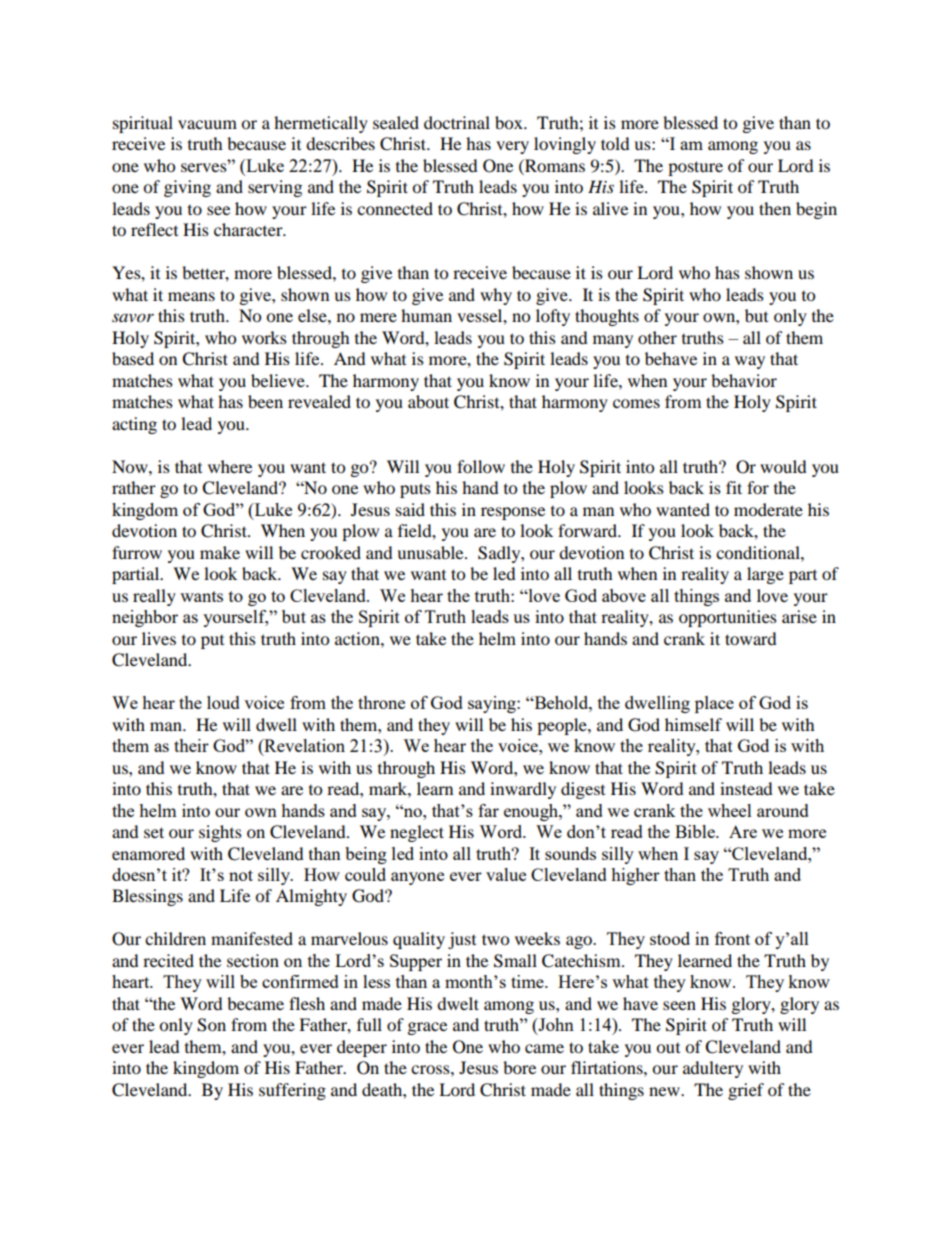 This screenshot has width=952, height=1233. What do you see at coordinates (211, 1025) in the screenshot?
I see `Son` at bounding box center [211, 1025].
